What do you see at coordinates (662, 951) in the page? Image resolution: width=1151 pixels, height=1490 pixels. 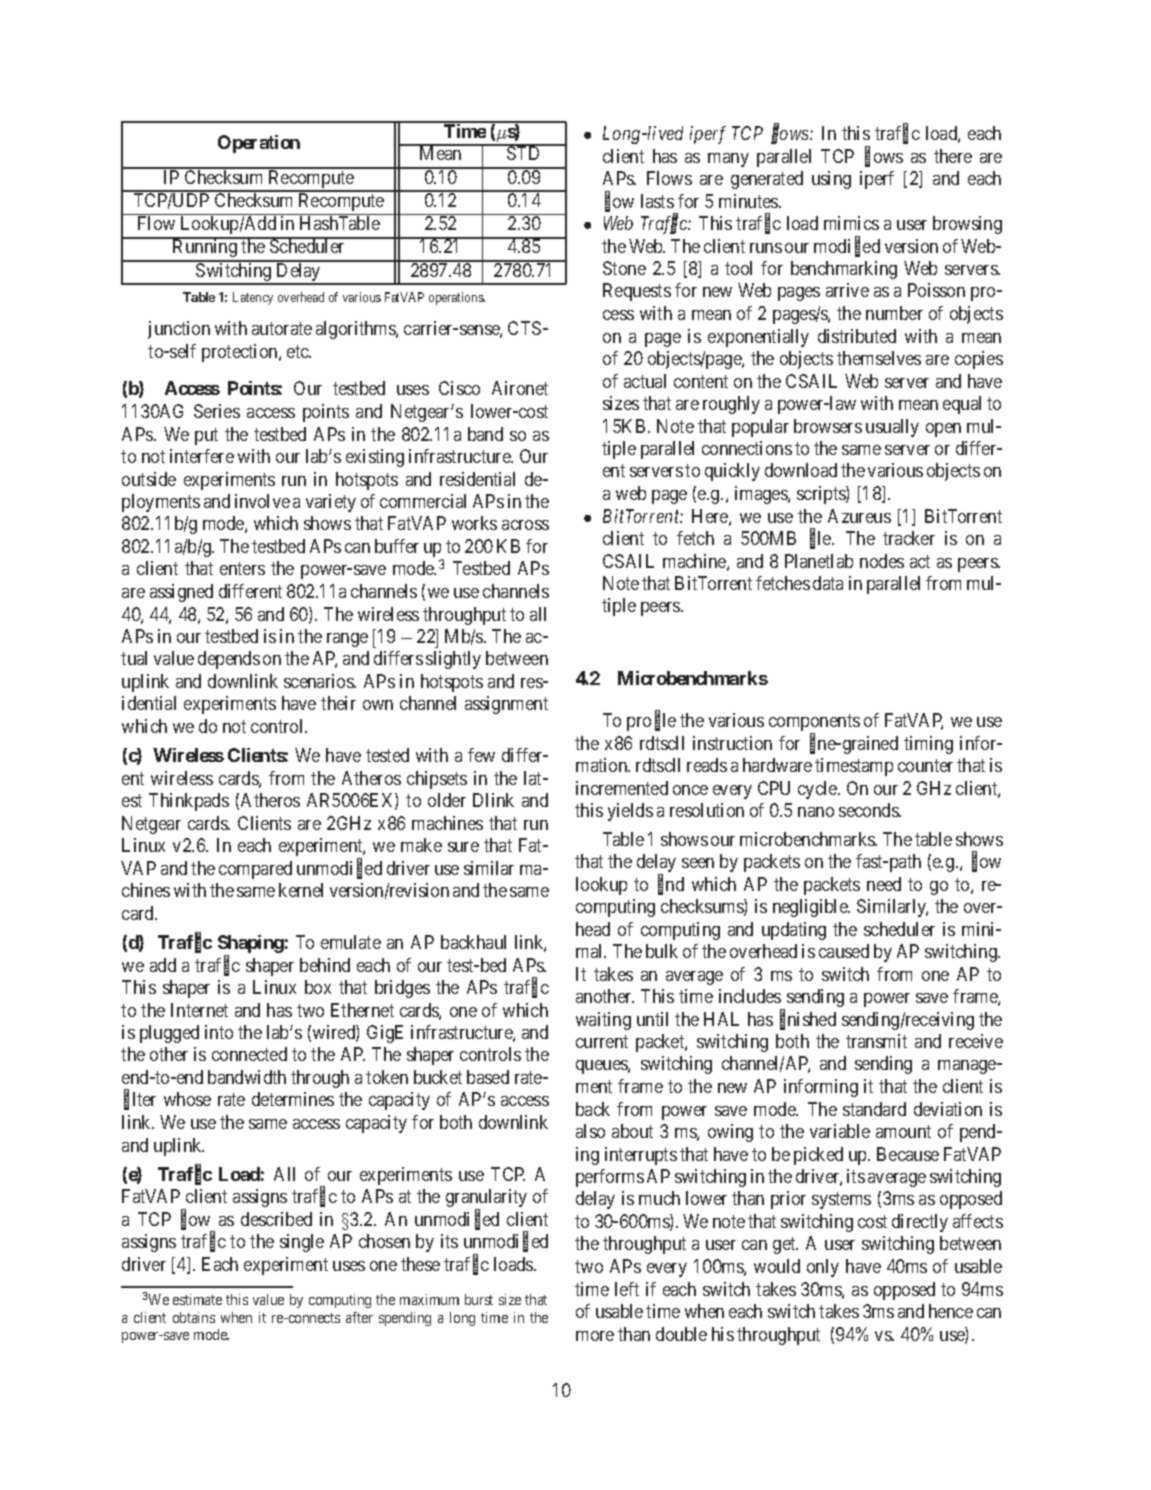 I see `bulk` at bounding box center [662, 951].
